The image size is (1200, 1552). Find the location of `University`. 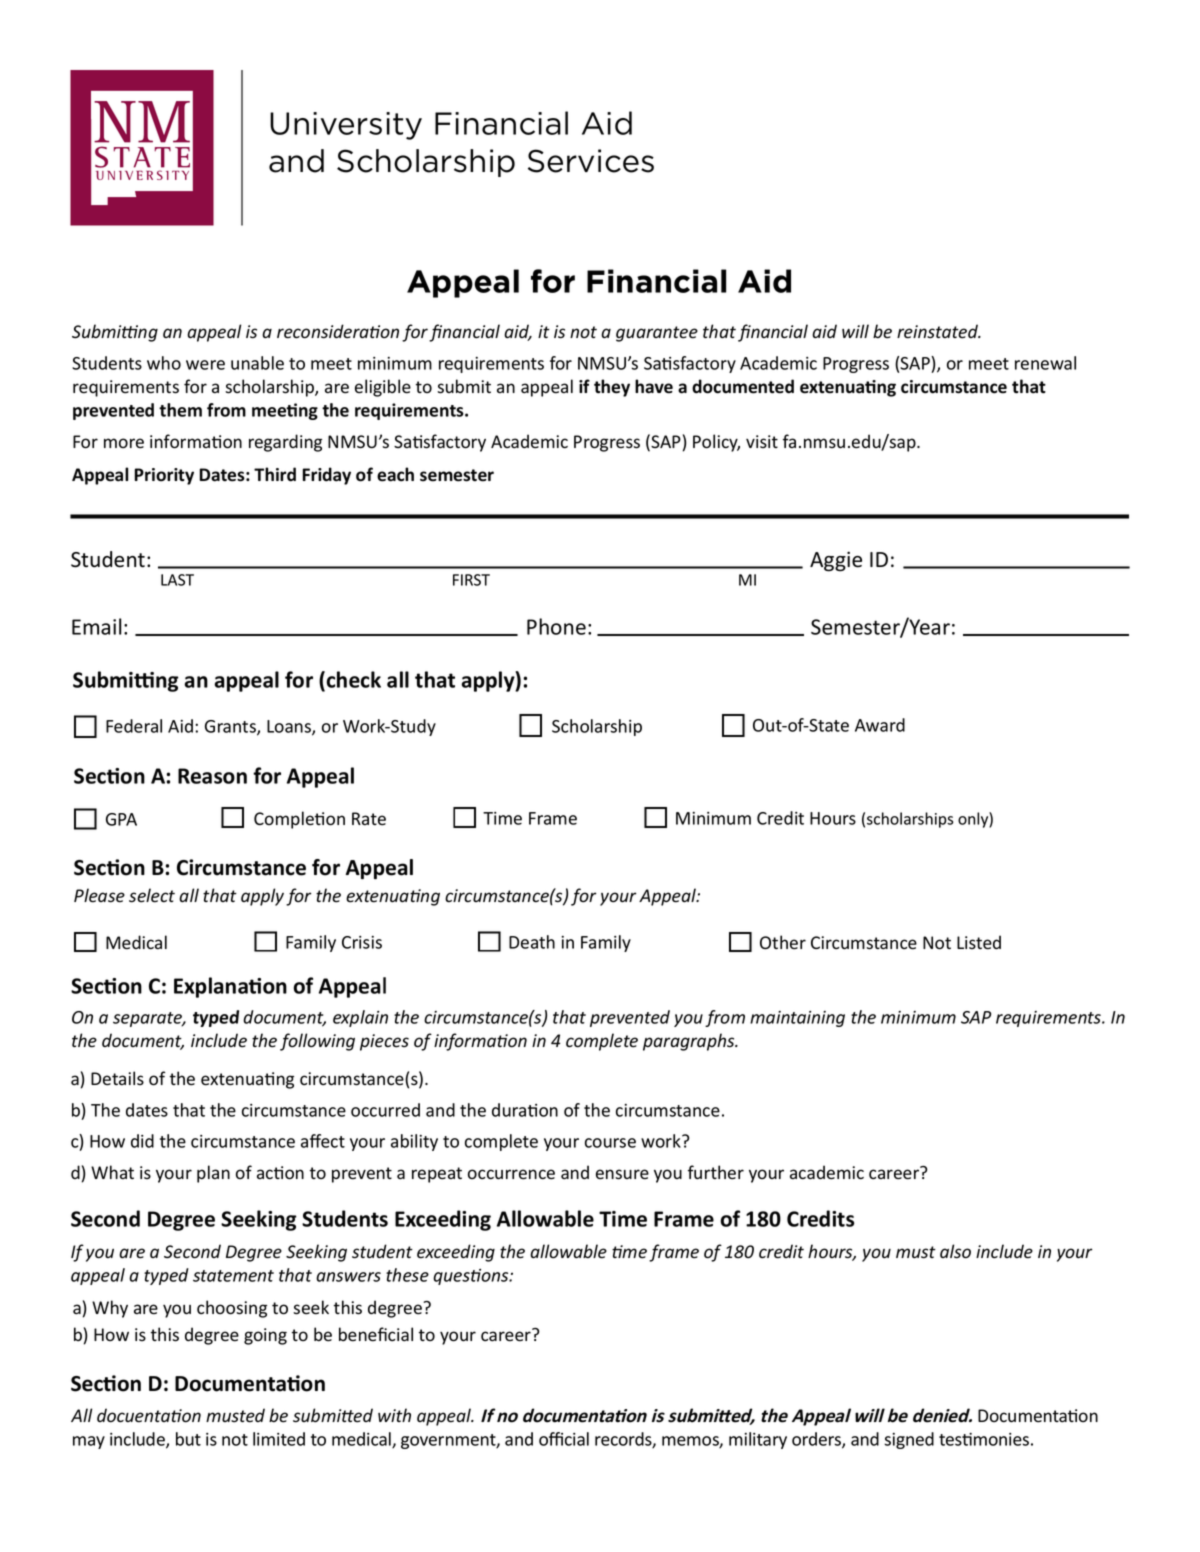

University is located at coordinates (346, 126).
